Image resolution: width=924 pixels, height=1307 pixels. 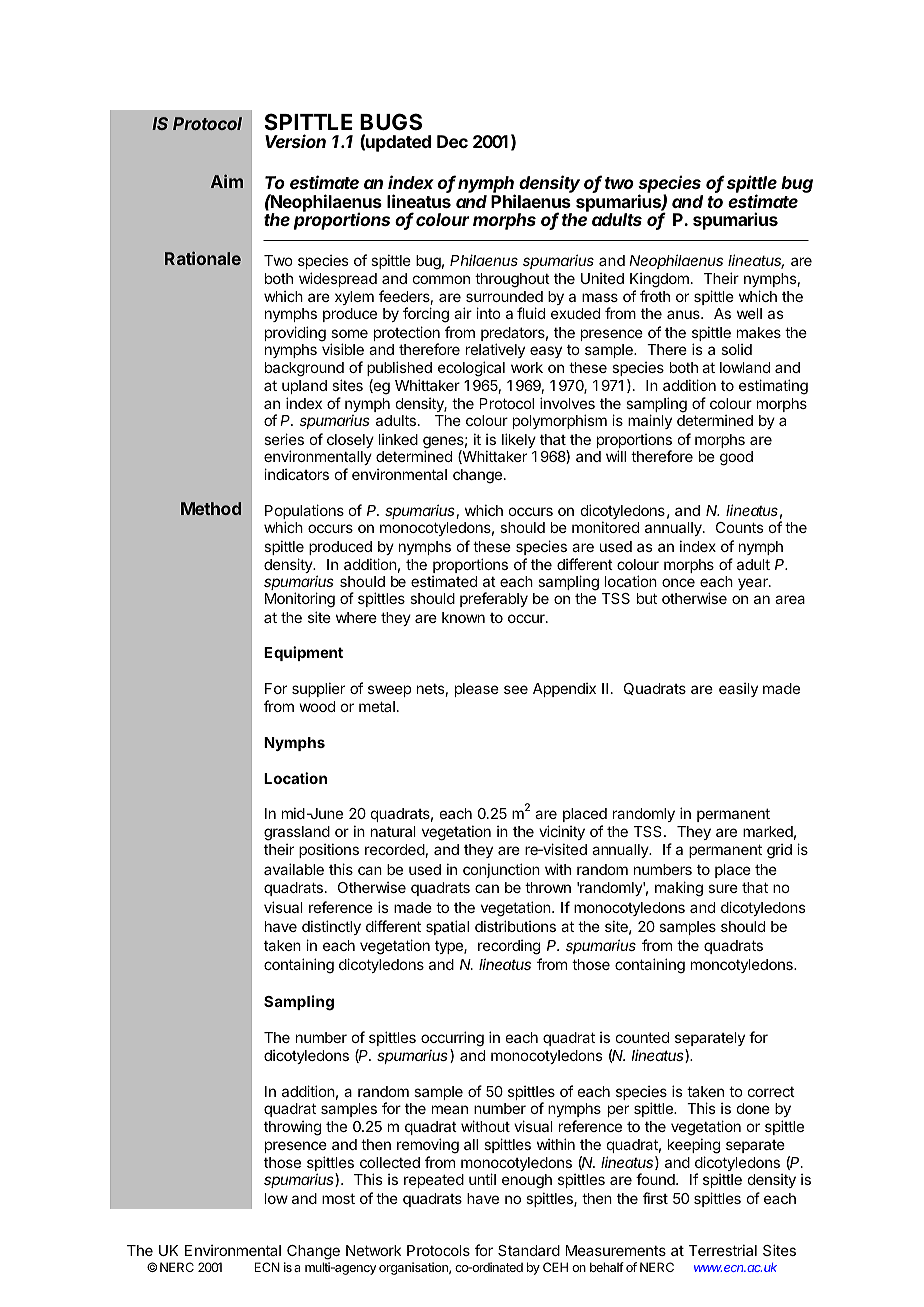 What do you see at coordinates (318, 689) in the page?
I see `supplier` at bounding box center [318, 689].
